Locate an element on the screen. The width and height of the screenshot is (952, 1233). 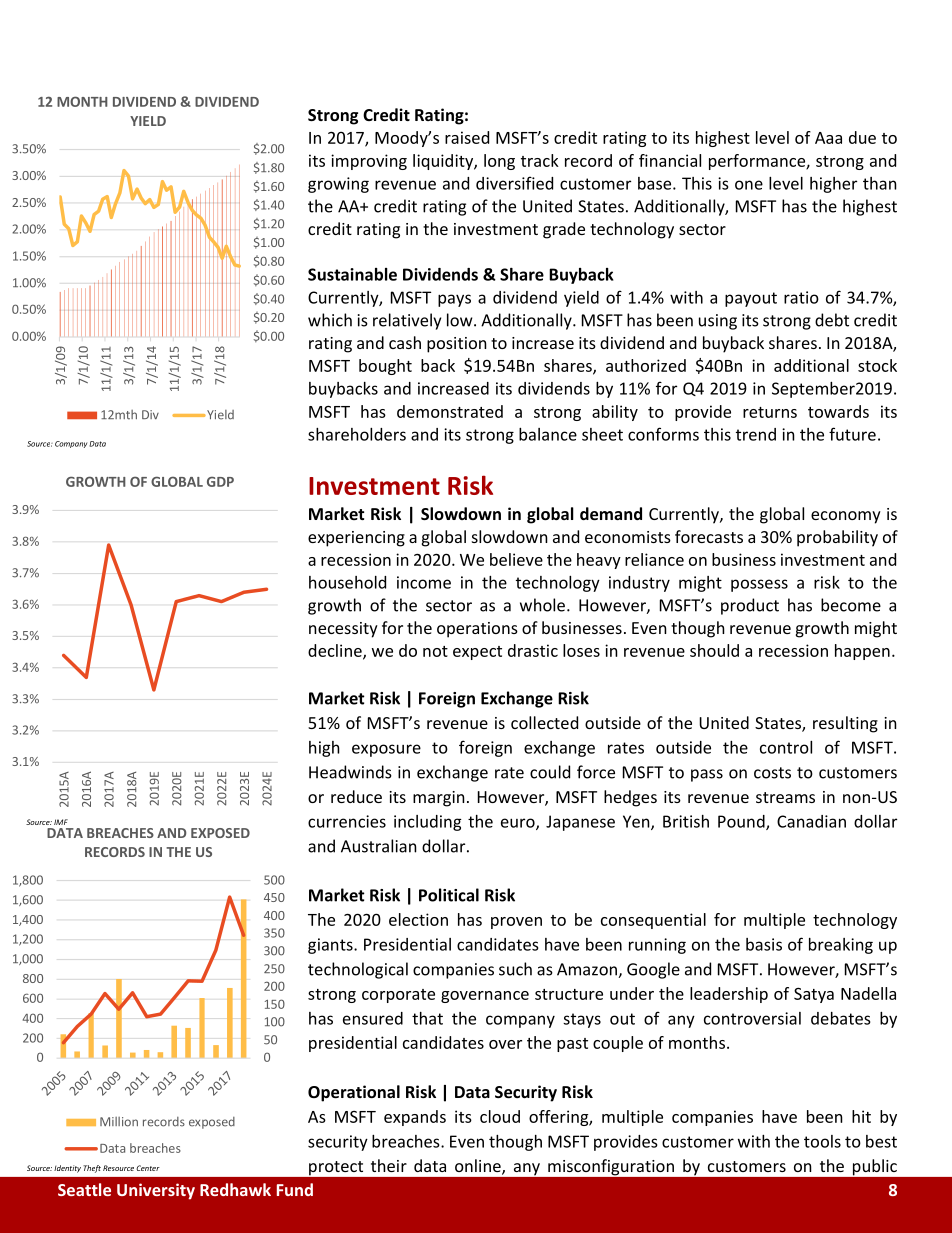
long is located at coordinates (499, 162).
